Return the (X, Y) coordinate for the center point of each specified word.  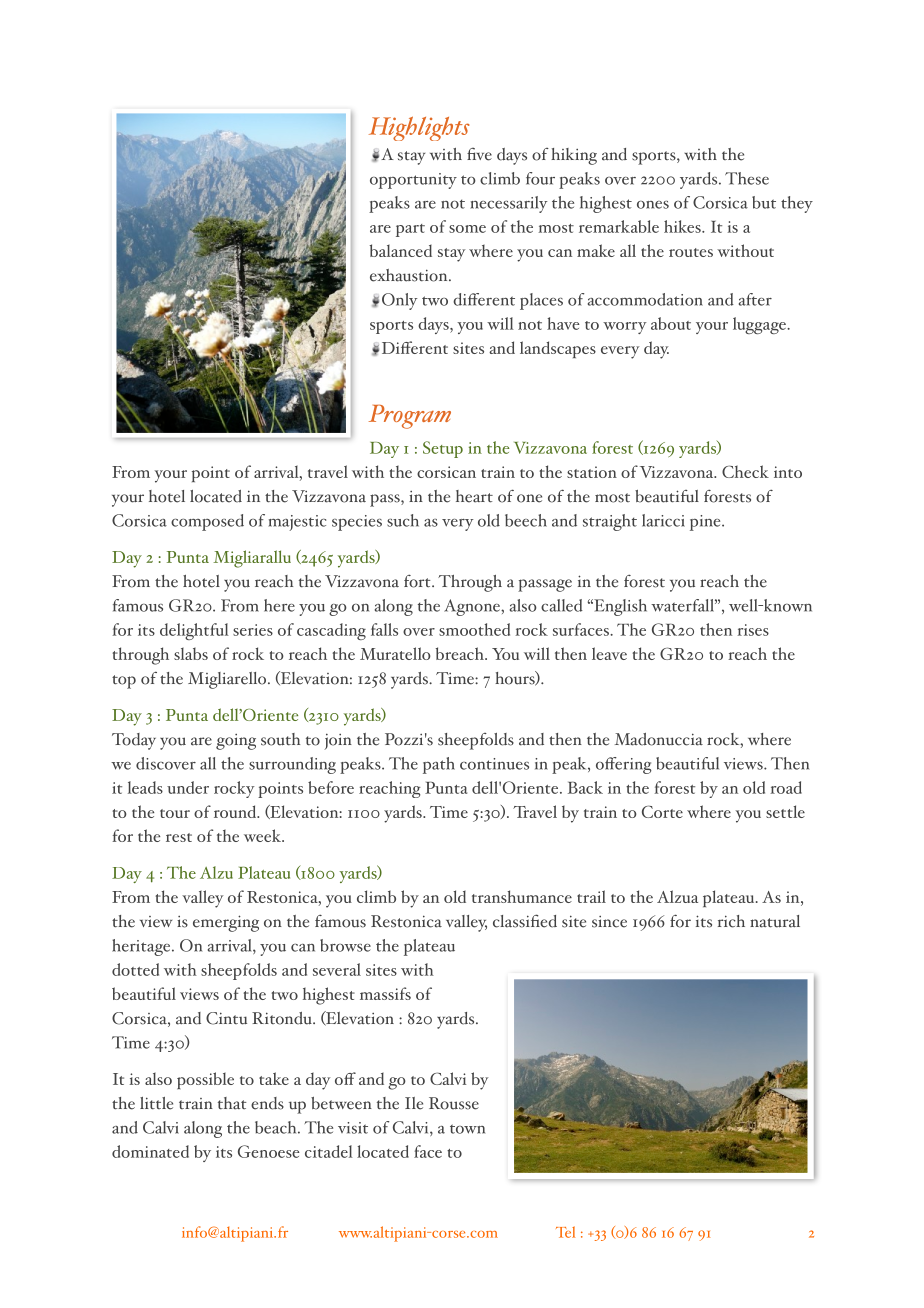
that (232, 1103)
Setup (443, 449)
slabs (191, 653)
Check (745, 471)
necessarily (509, 204)
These (747, 178)
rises (753, 630)
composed (207, 522)
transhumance (522, 896)
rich (731, 921)
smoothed (474, 629)
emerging (226, 923)
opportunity (413, 181)
